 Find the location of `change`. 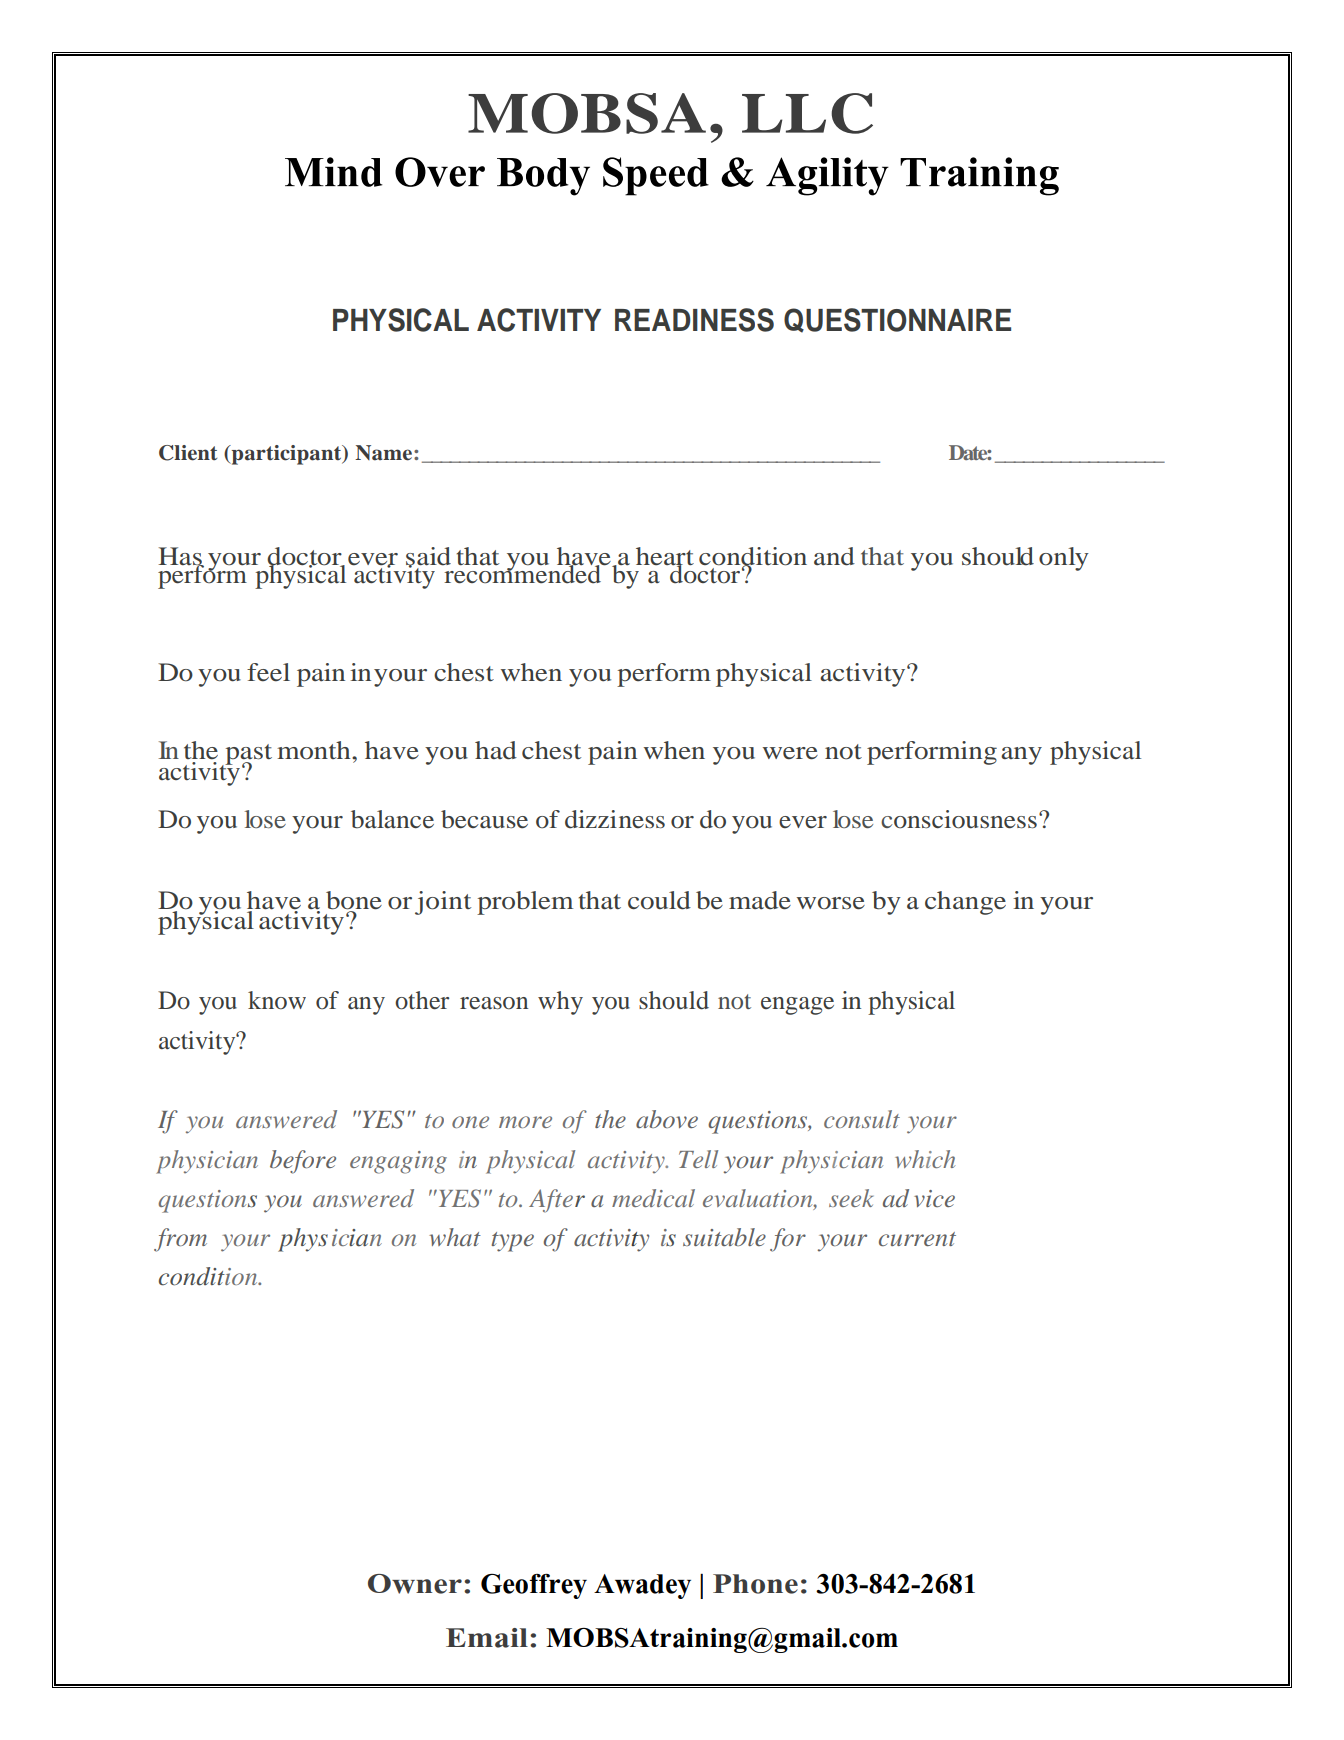

change is located at coordinates (965, 903).
